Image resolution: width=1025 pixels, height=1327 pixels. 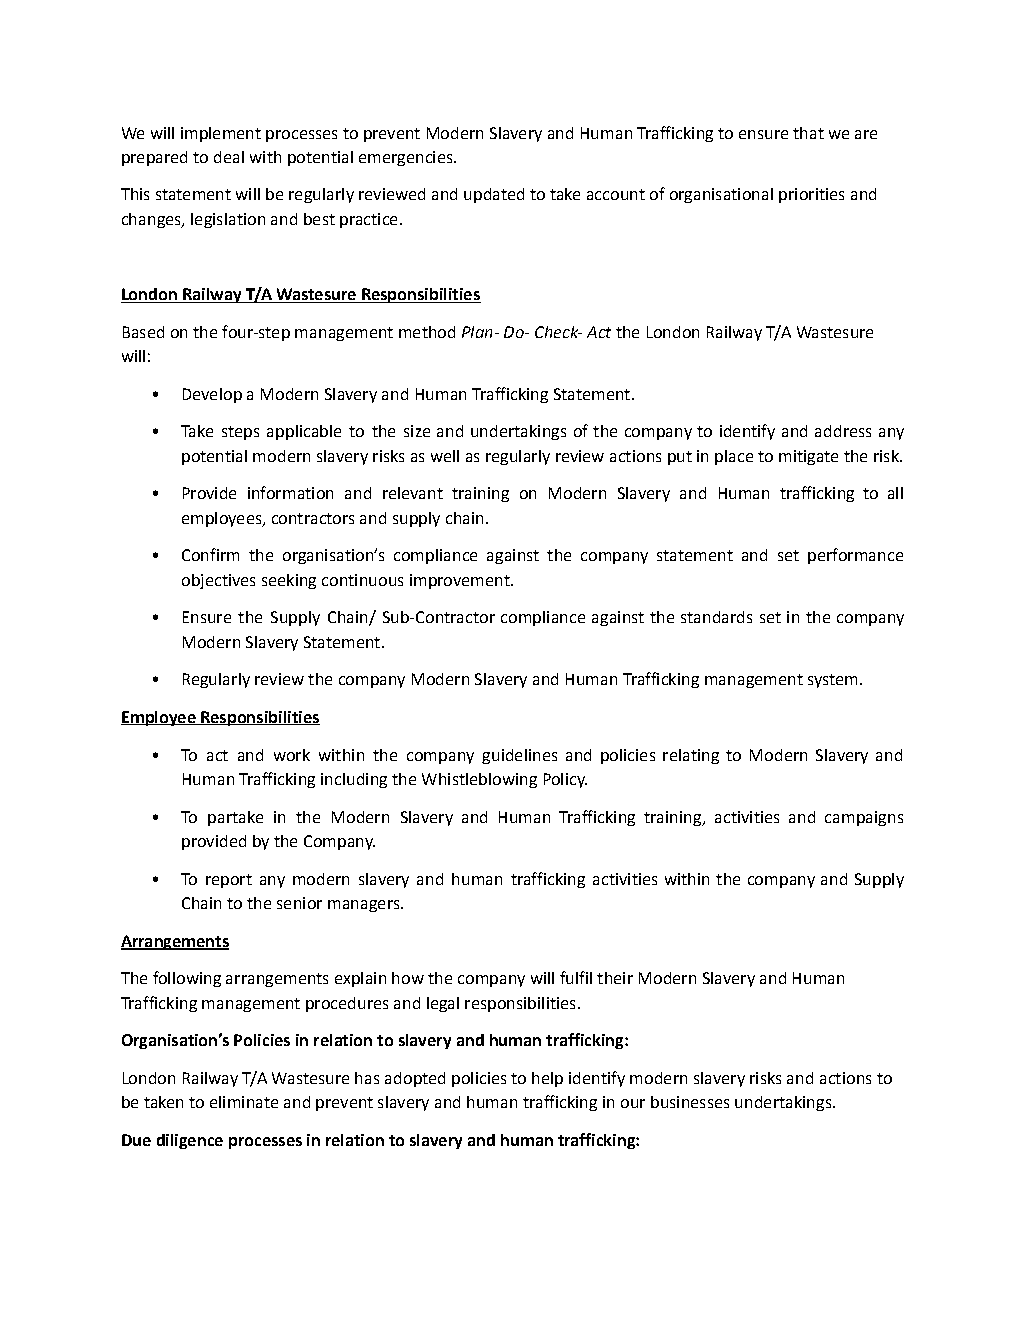 What do you see at coordinates (808, 133) in the screenshot?
I see `that` at bounding box center [808, 133].
